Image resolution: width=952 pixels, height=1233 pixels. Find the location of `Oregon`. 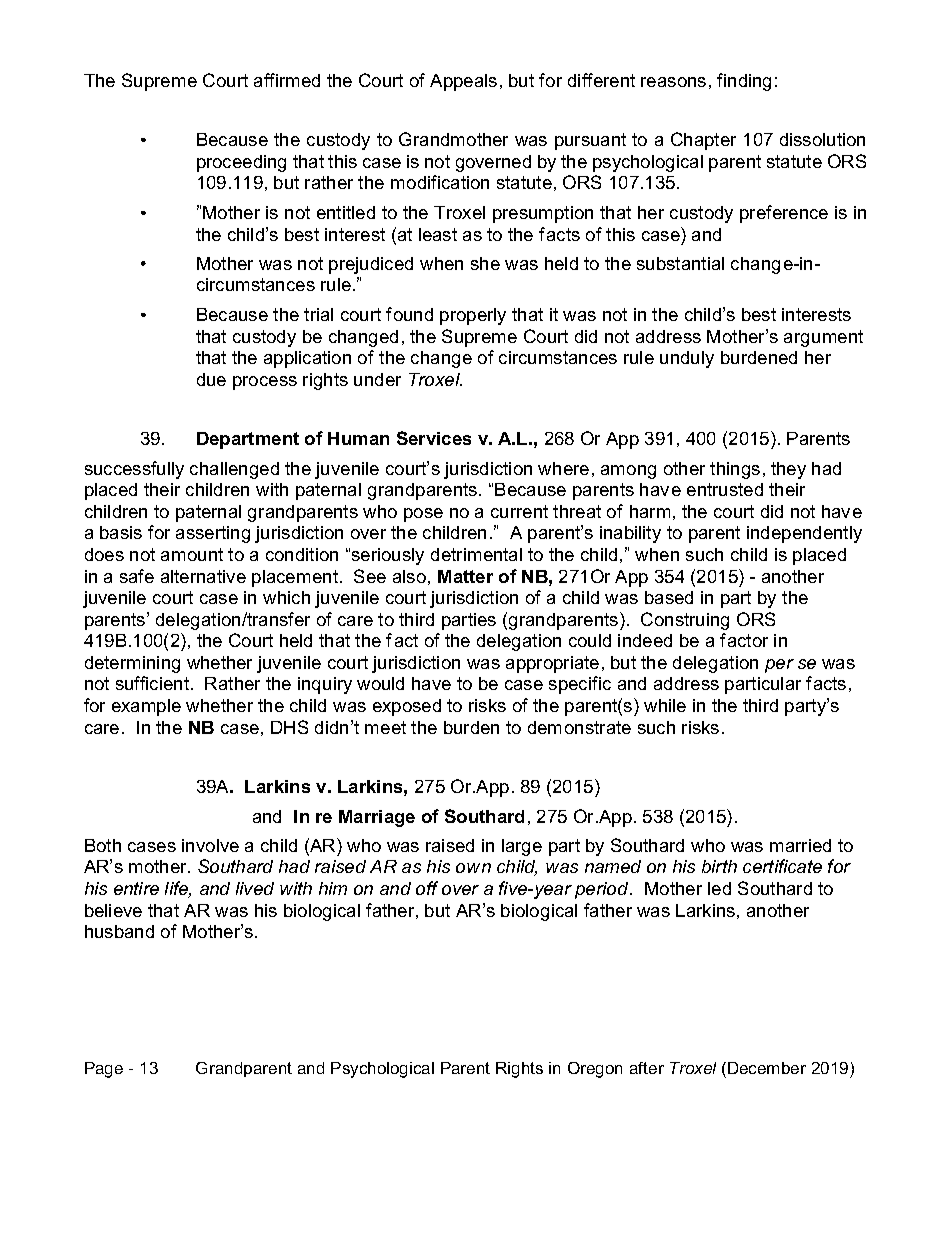

Oregon is located at coordinates (595, 1070).
